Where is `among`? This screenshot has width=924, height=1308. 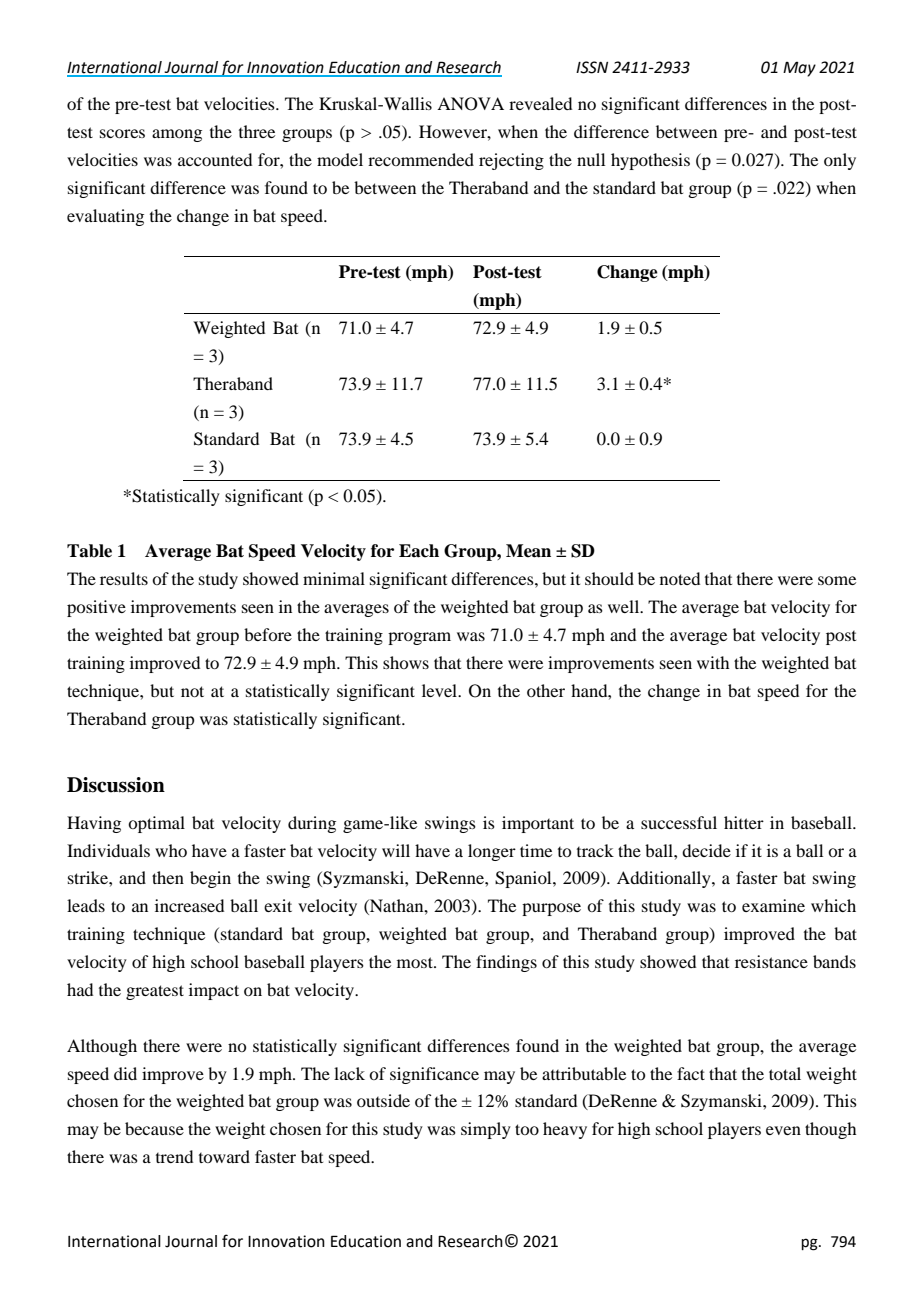
among is located at coordinates (177, 135).
